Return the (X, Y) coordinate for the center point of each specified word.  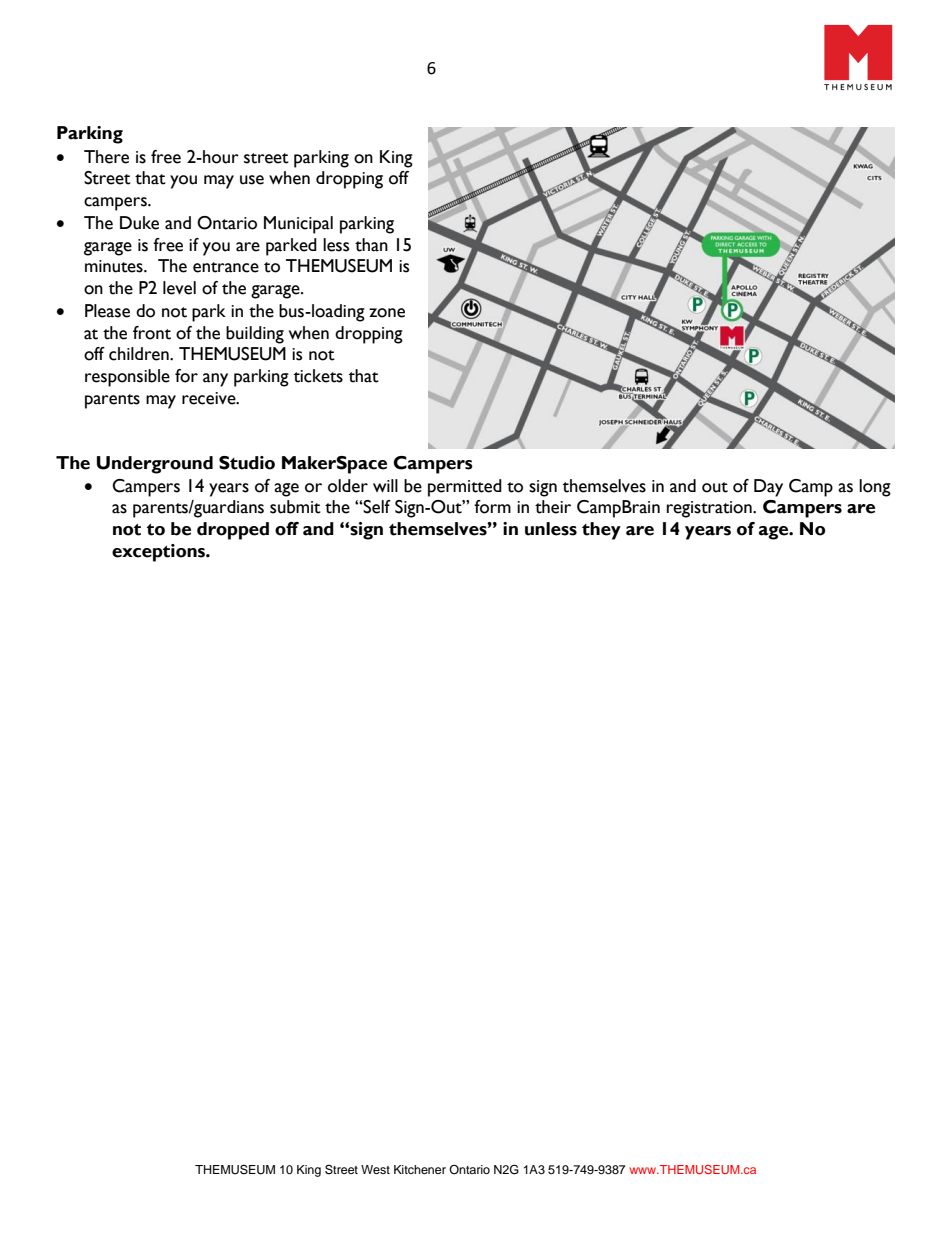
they (601, 531)
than (371, 245)
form (492, 507)
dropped (233, 531)
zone (387, 313)
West (375, 1169)
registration (710, 509)
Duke (139, 223)
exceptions (159, 553)
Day (768, 488)
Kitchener (420, 1169)
